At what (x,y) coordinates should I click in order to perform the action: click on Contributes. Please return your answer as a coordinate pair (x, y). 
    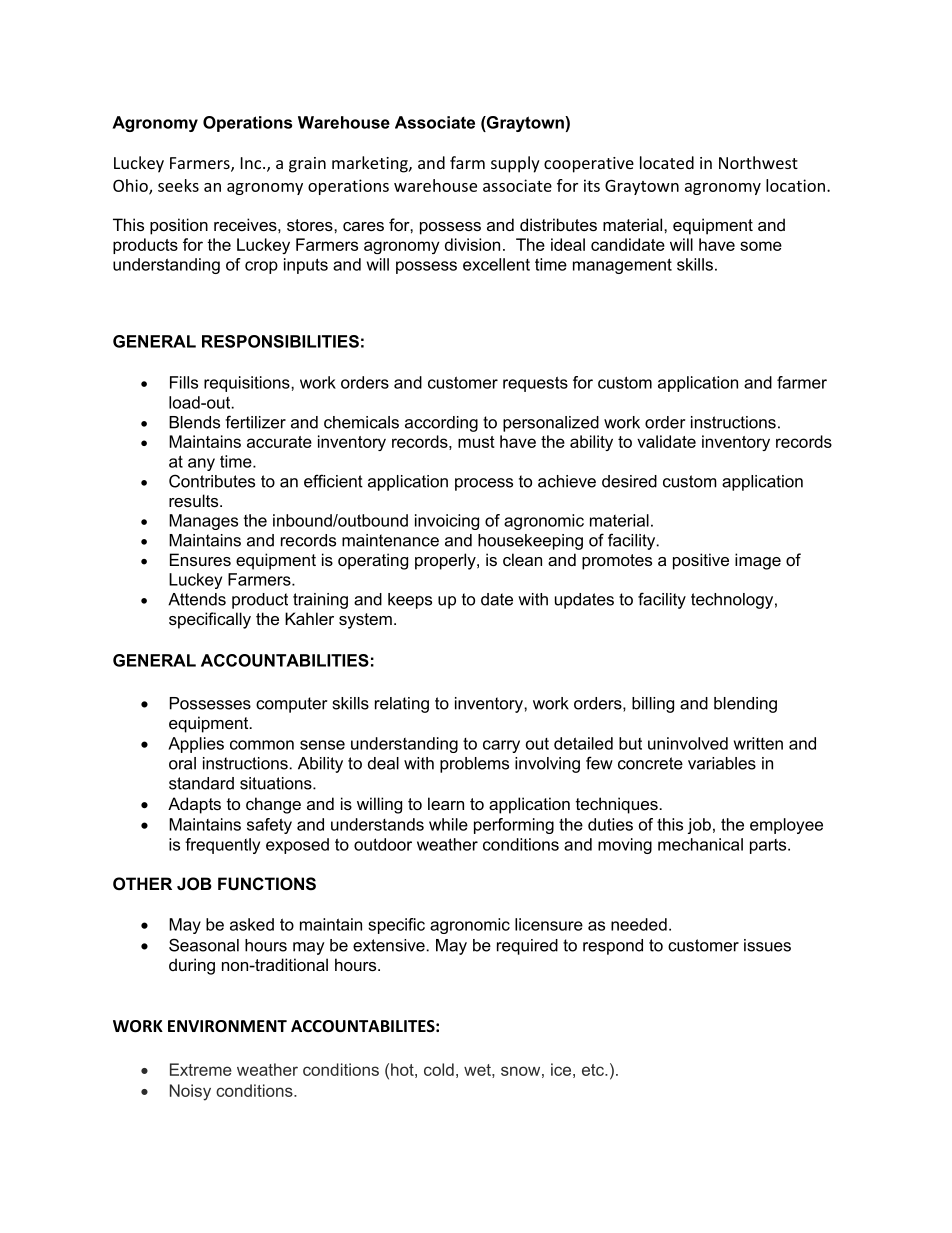
    Looking at the image, I should click on (212, 481).
